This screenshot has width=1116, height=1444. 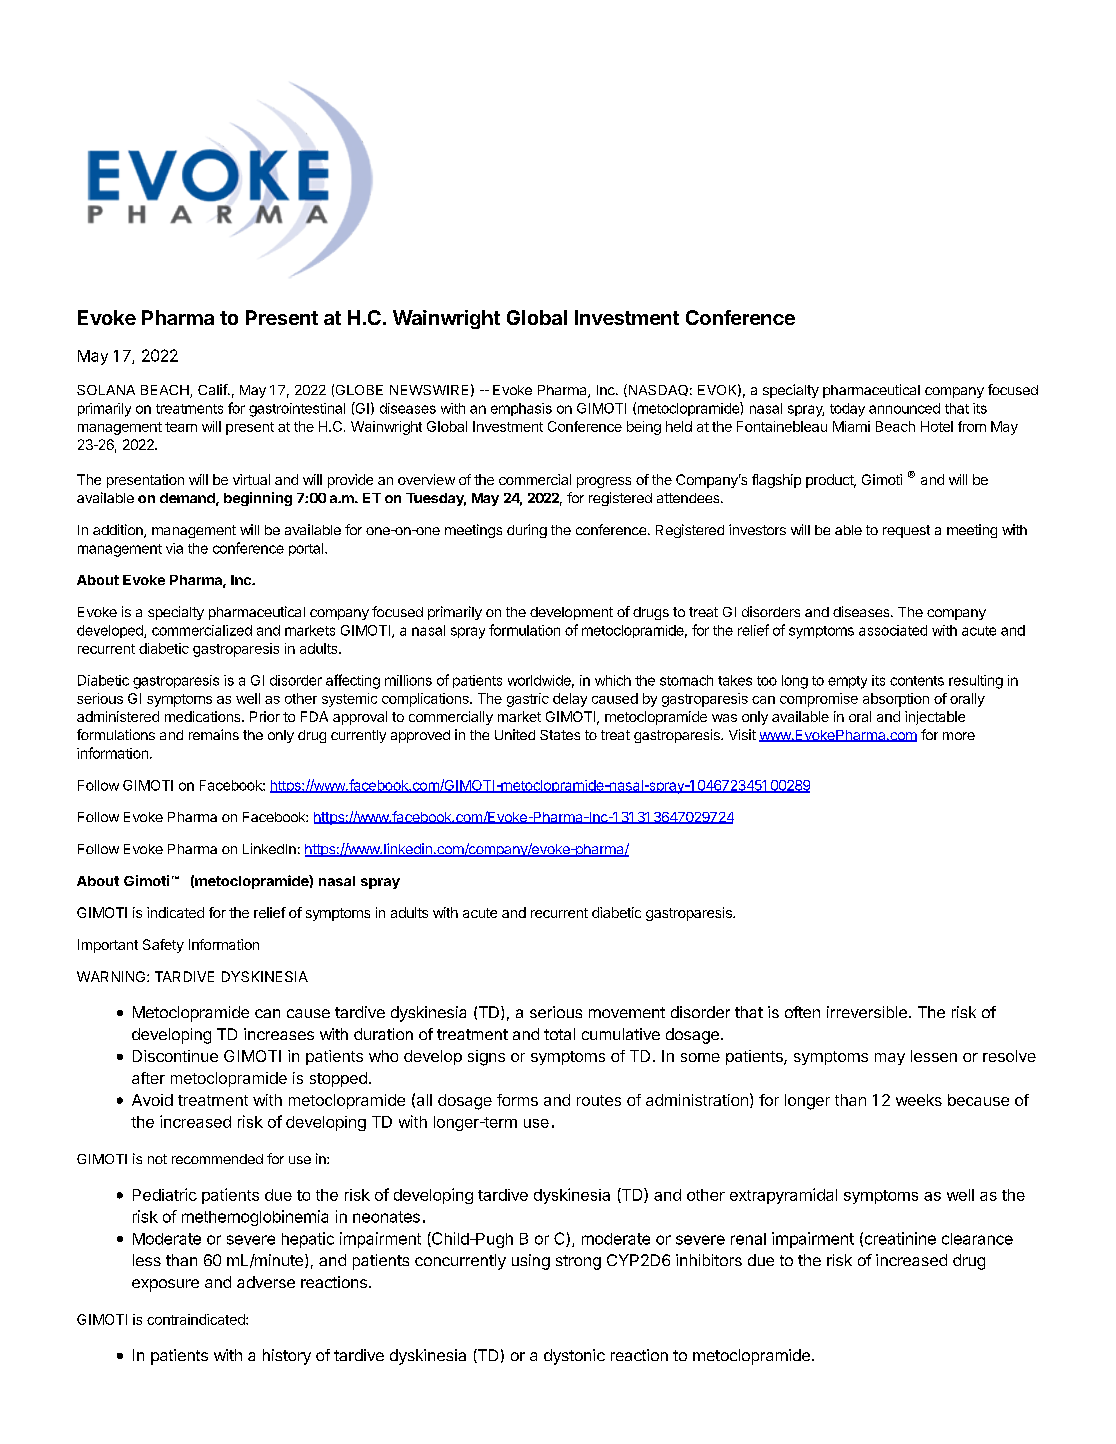 I want to click on increases, so click(x=279, y=1034).
